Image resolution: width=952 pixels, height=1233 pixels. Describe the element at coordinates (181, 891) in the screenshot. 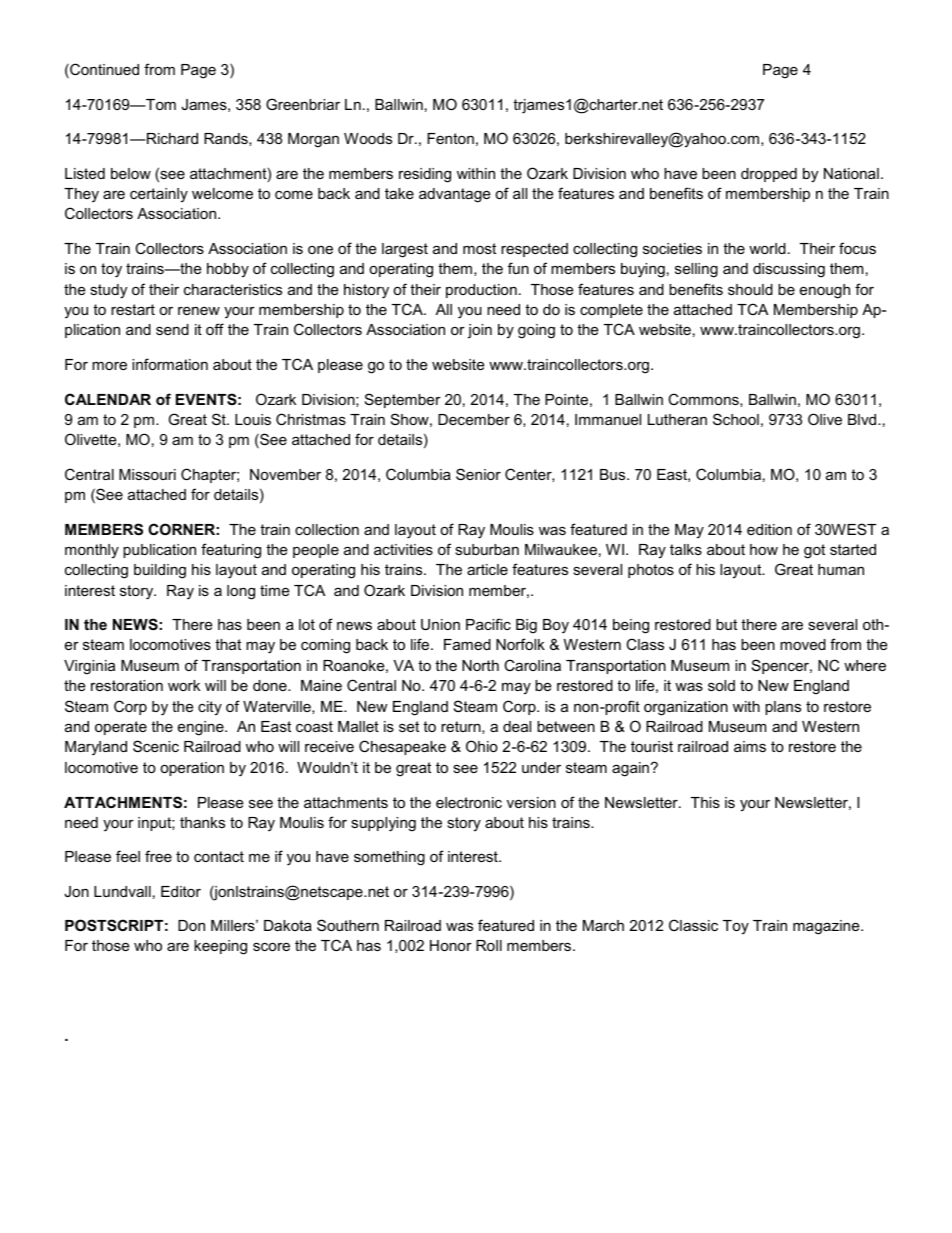

I see `Editor` at that location.
